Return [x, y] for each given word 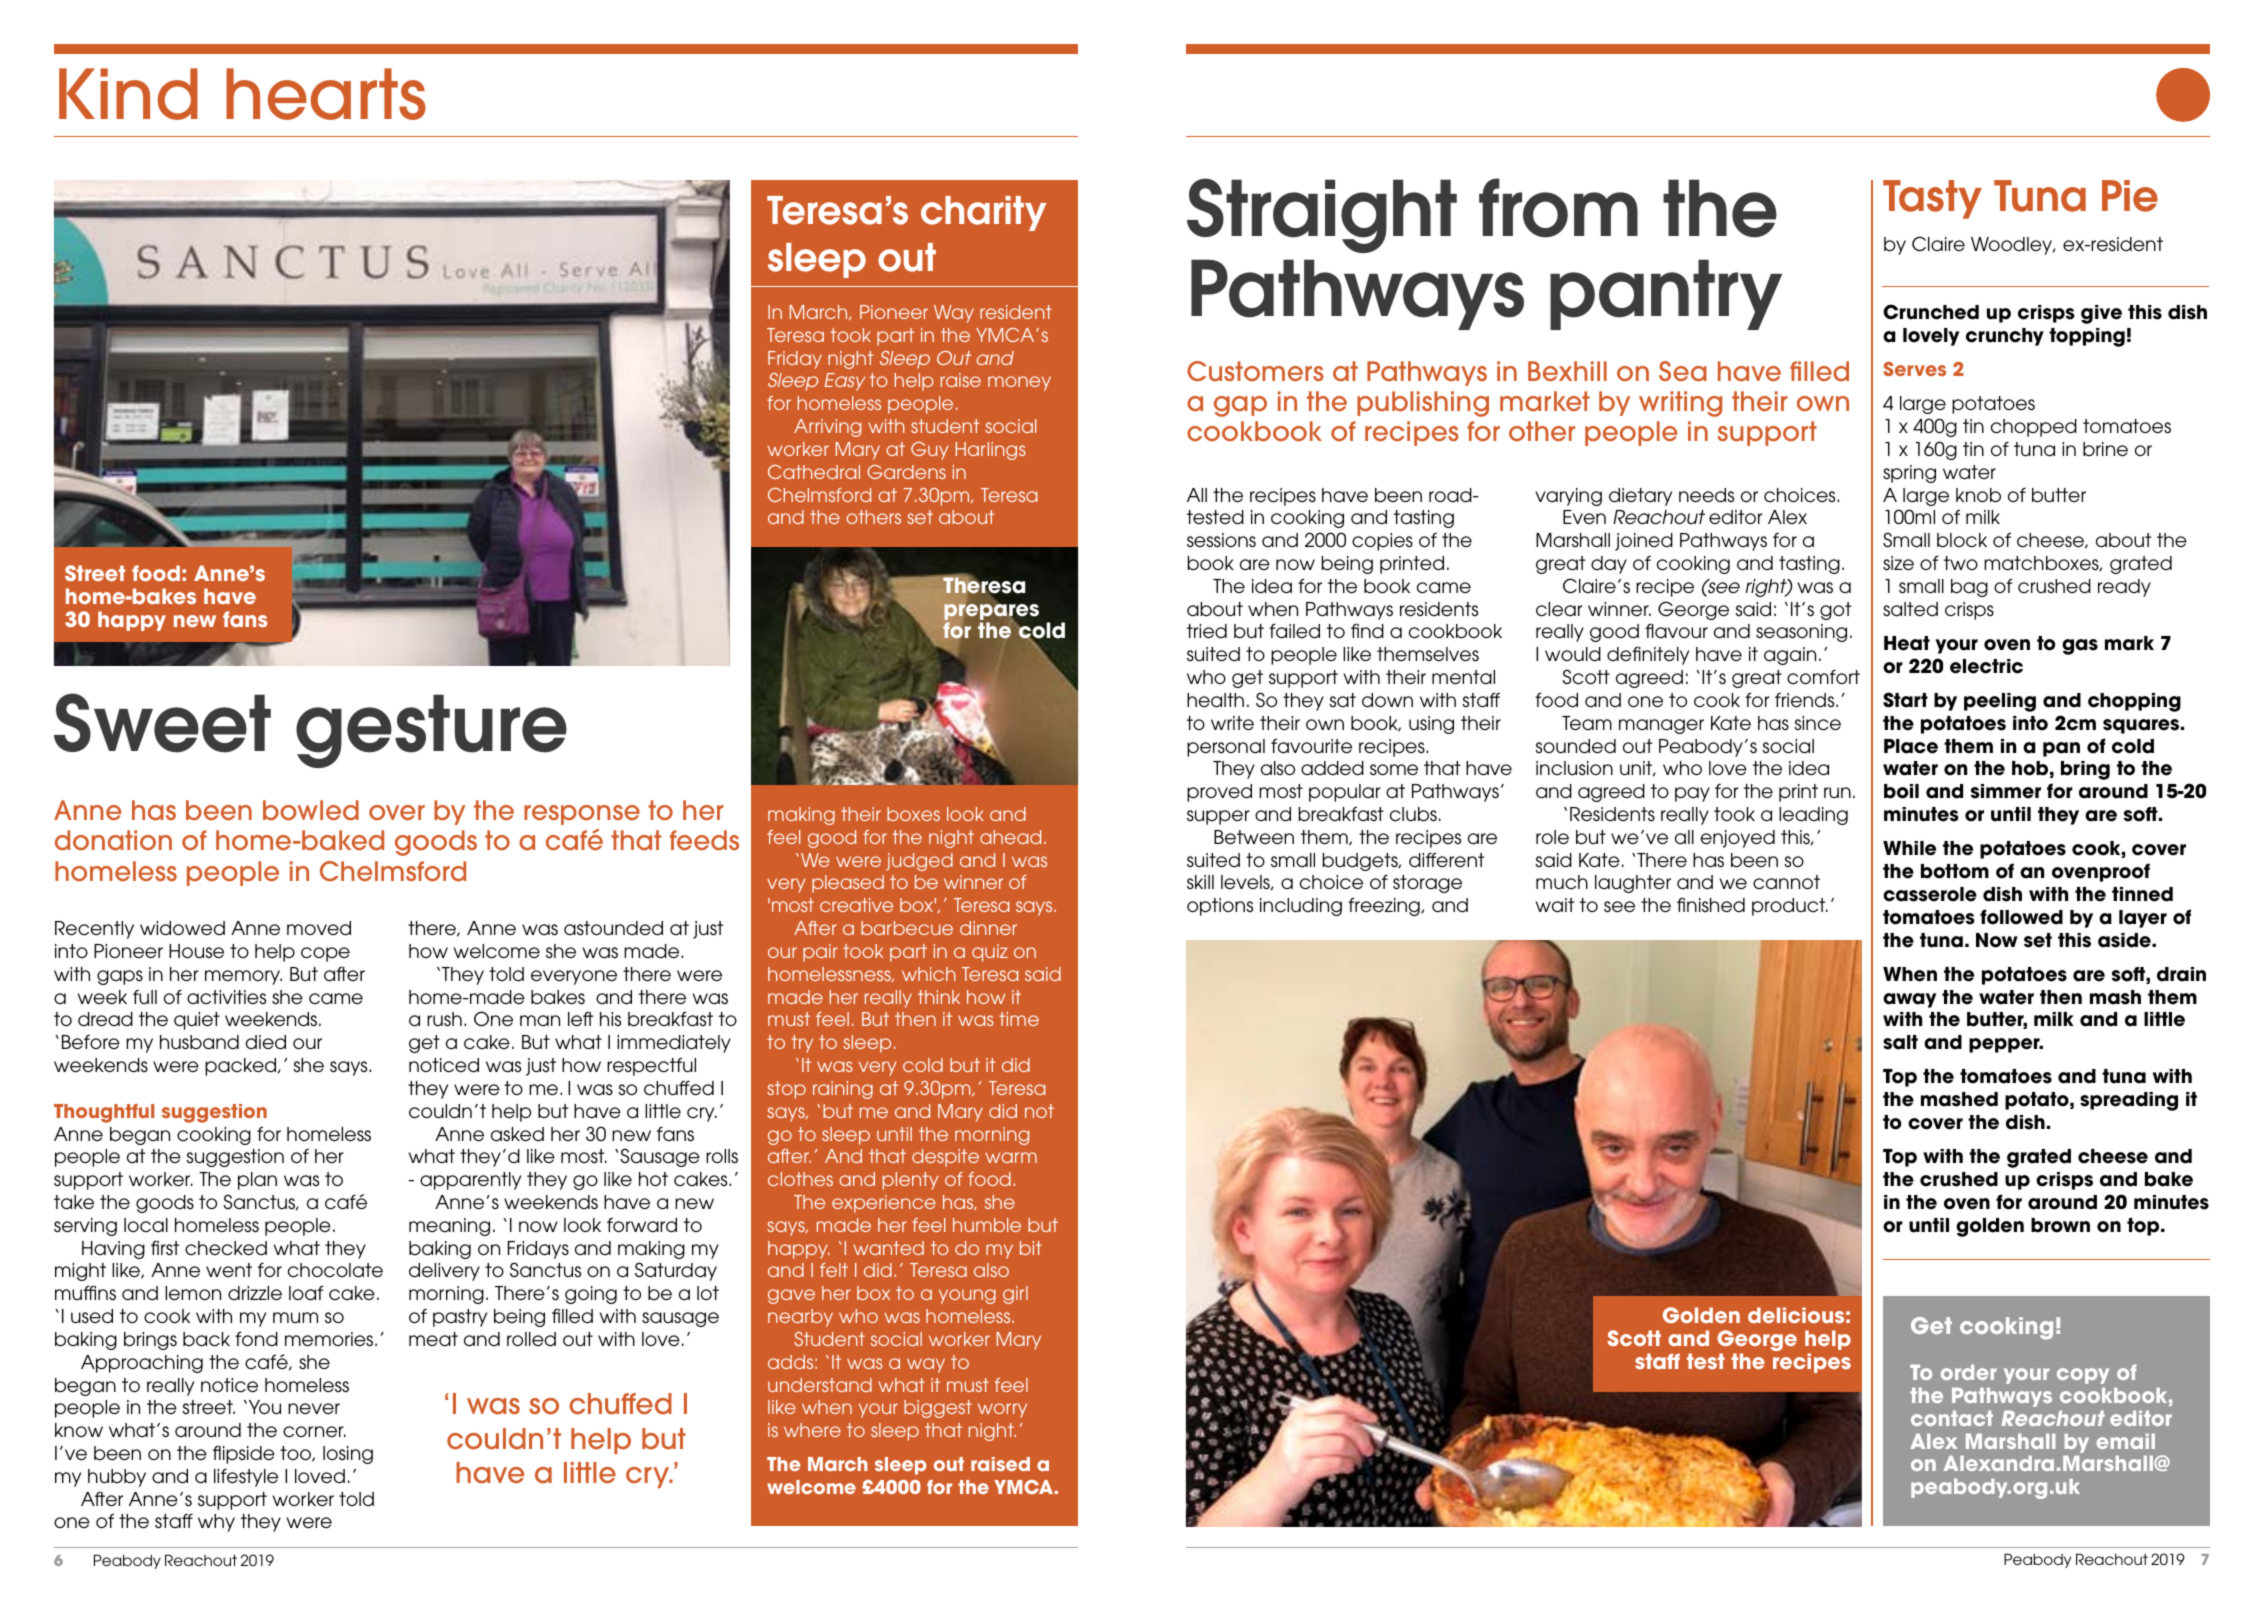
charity [983, 213]
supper [1218, 817]
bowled [311, 810]
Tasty [1932, 199]
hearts [326, 94]
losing [348, 1455]
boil [1901, 791]
